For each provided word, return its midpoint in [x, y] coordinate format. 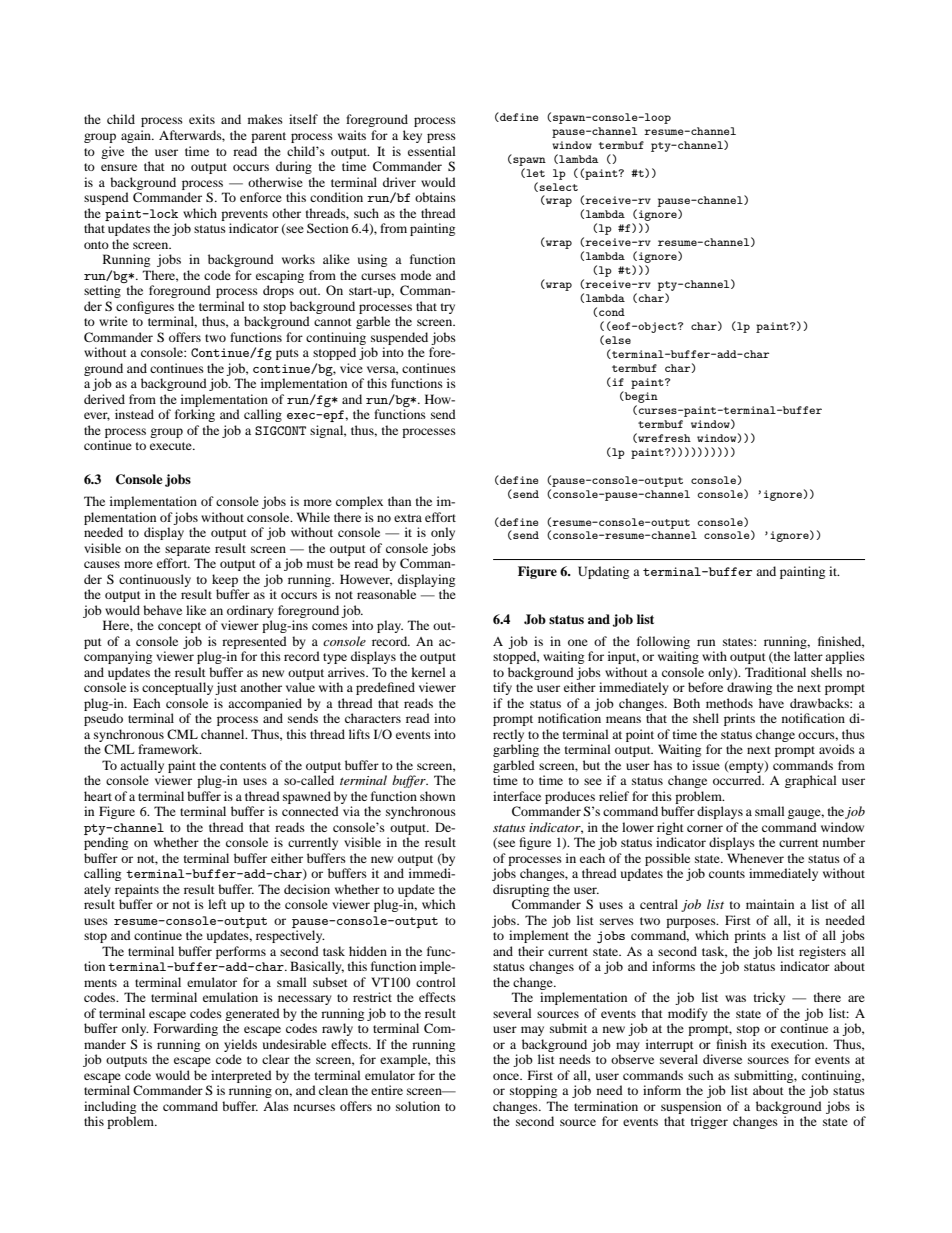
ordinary [250, 611]
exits [202, 119]
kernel [428, 672]
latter [808, 656]
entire [387, 1090]
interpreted [241, 1076]
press [441, 138]
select [558, 187]
